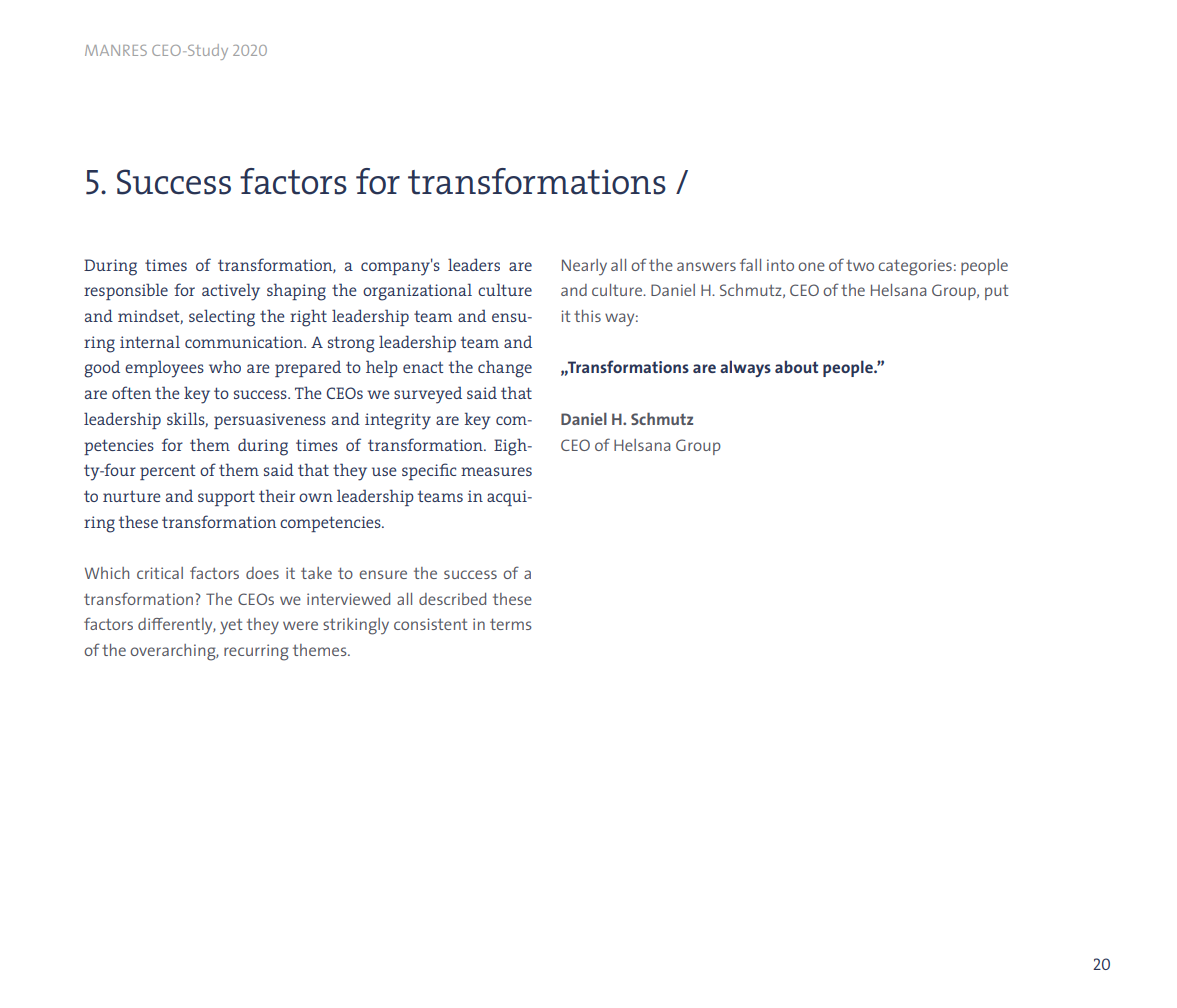  What do you see at coordinates (584, 267) in the image?
I see `Nearly` at bounding box center [584, 267].
